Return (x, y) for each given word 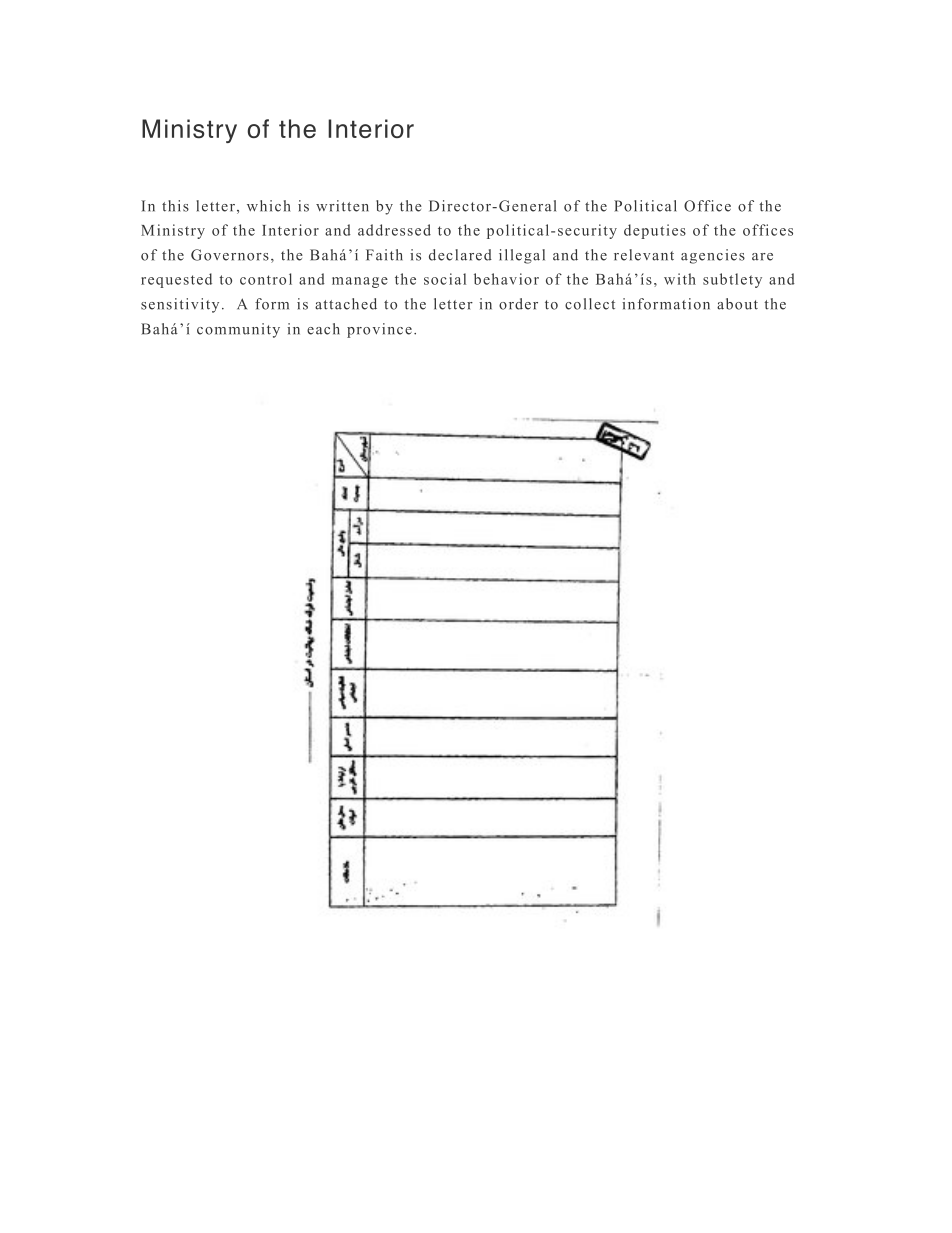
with (680, 279)
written (342, 206)
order (518, 304)
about (737, 304)
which (268, 206)
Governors (230, 255)
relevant (644, 255)
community (238, 330)
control (266, 279)
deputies (655, 231)
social (445, 279)
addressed (394, 230)
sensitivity (180, 305)
